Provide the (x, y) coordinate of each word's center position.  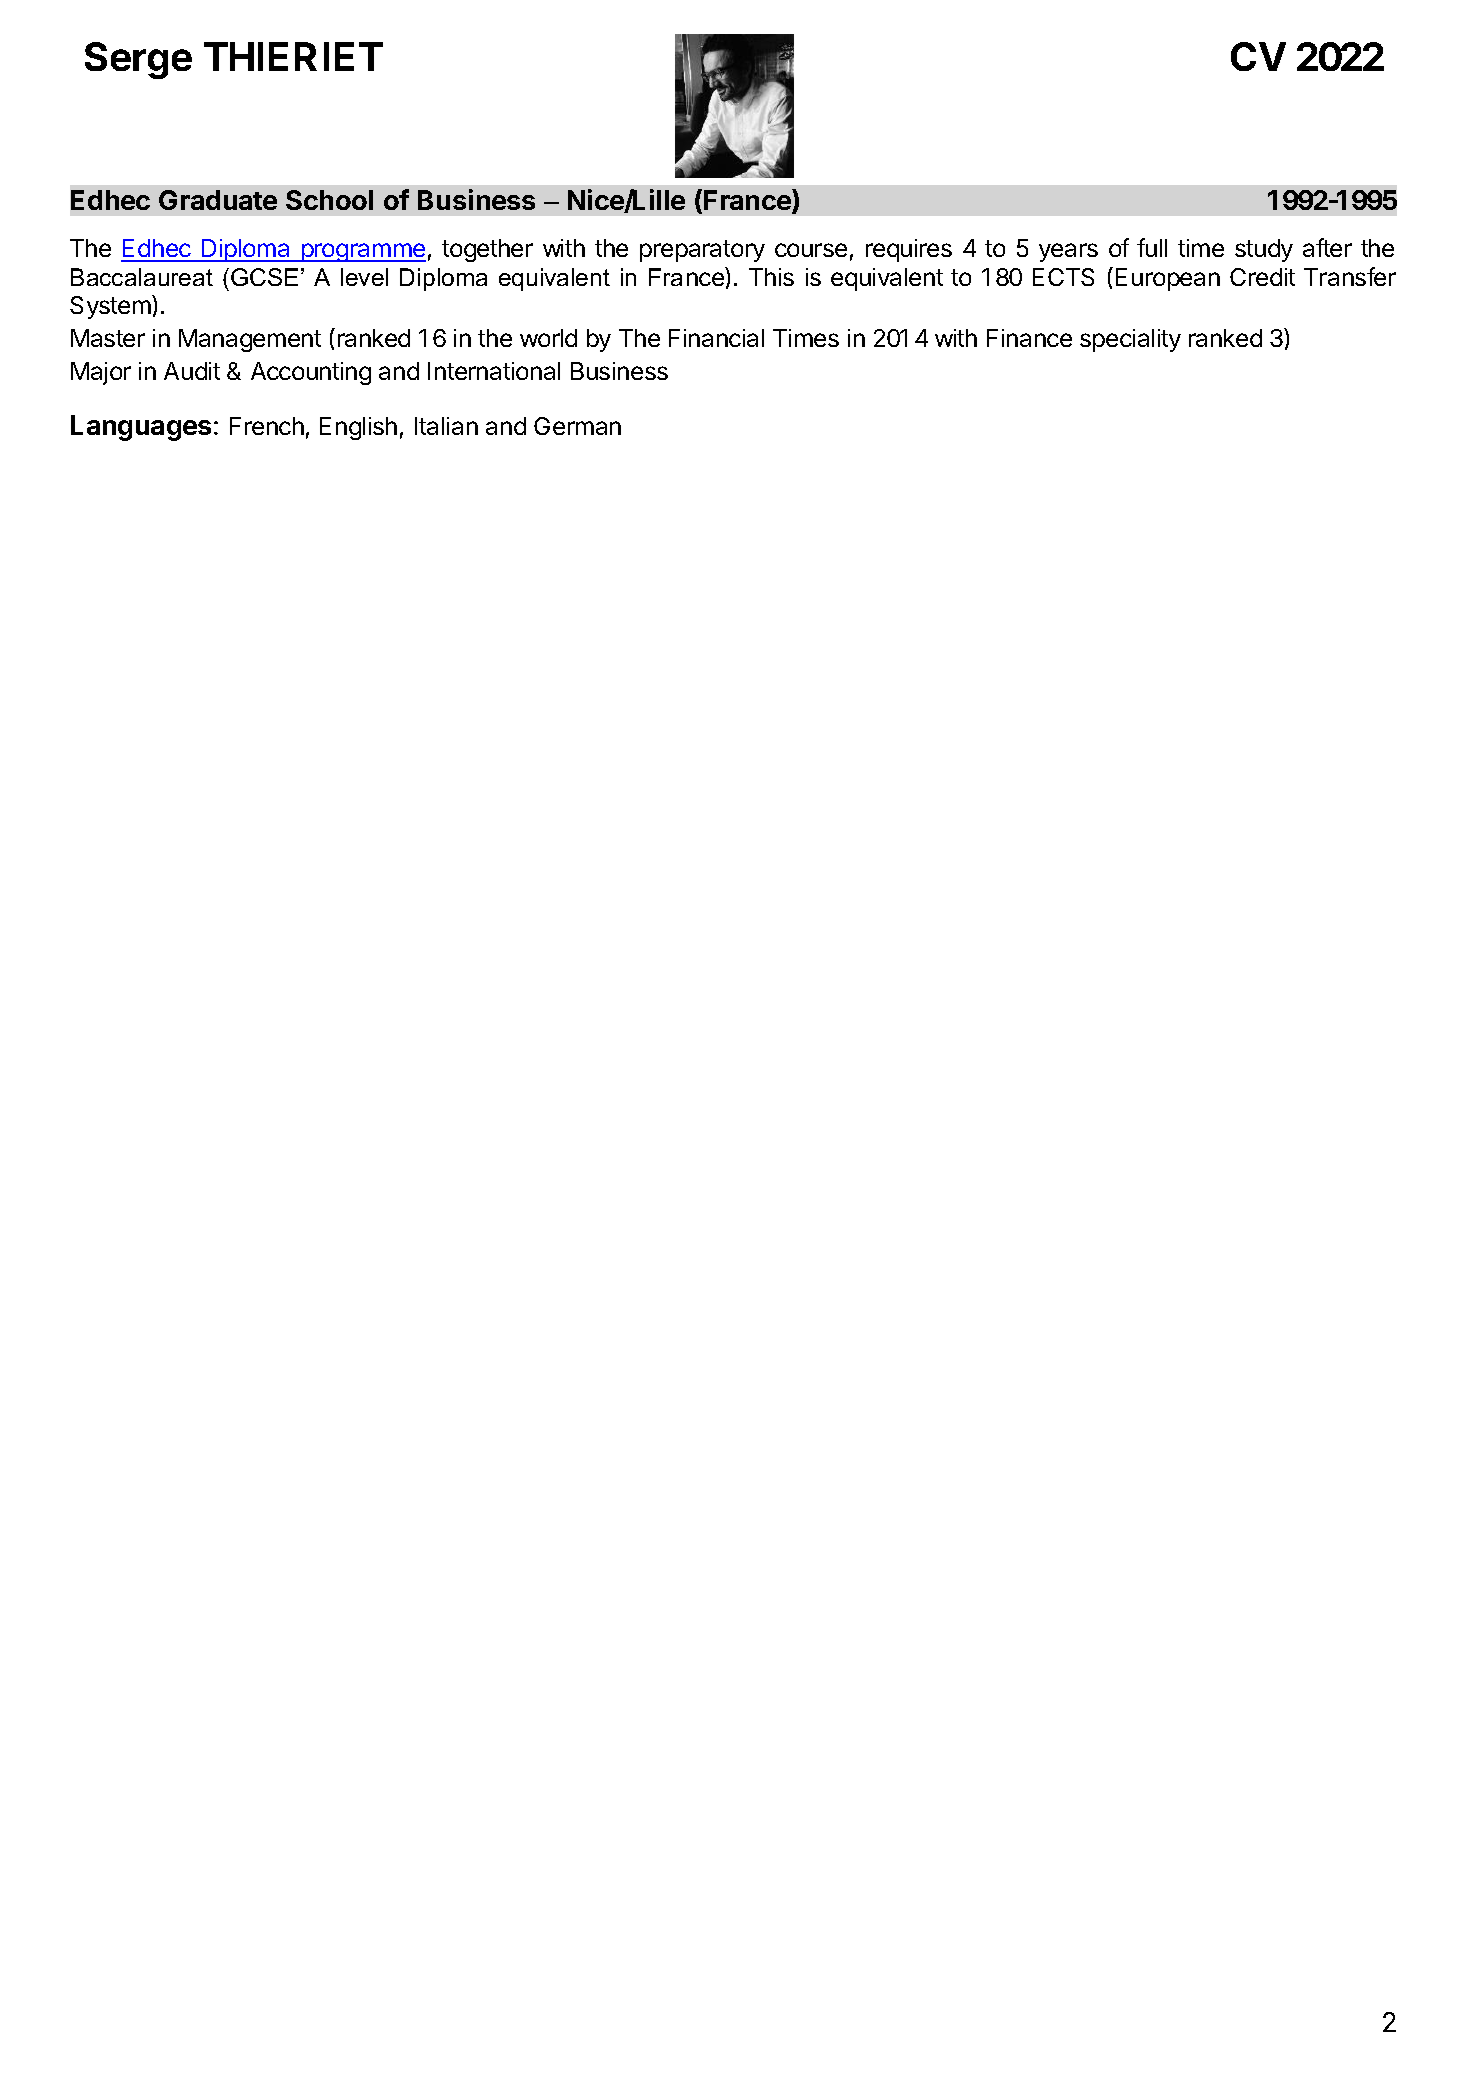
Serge (138, 60)
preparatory (702, 251)
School (329, 200)
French (267, 426)
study (1264, 250)
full (1152, 247)
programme (362, 252)
